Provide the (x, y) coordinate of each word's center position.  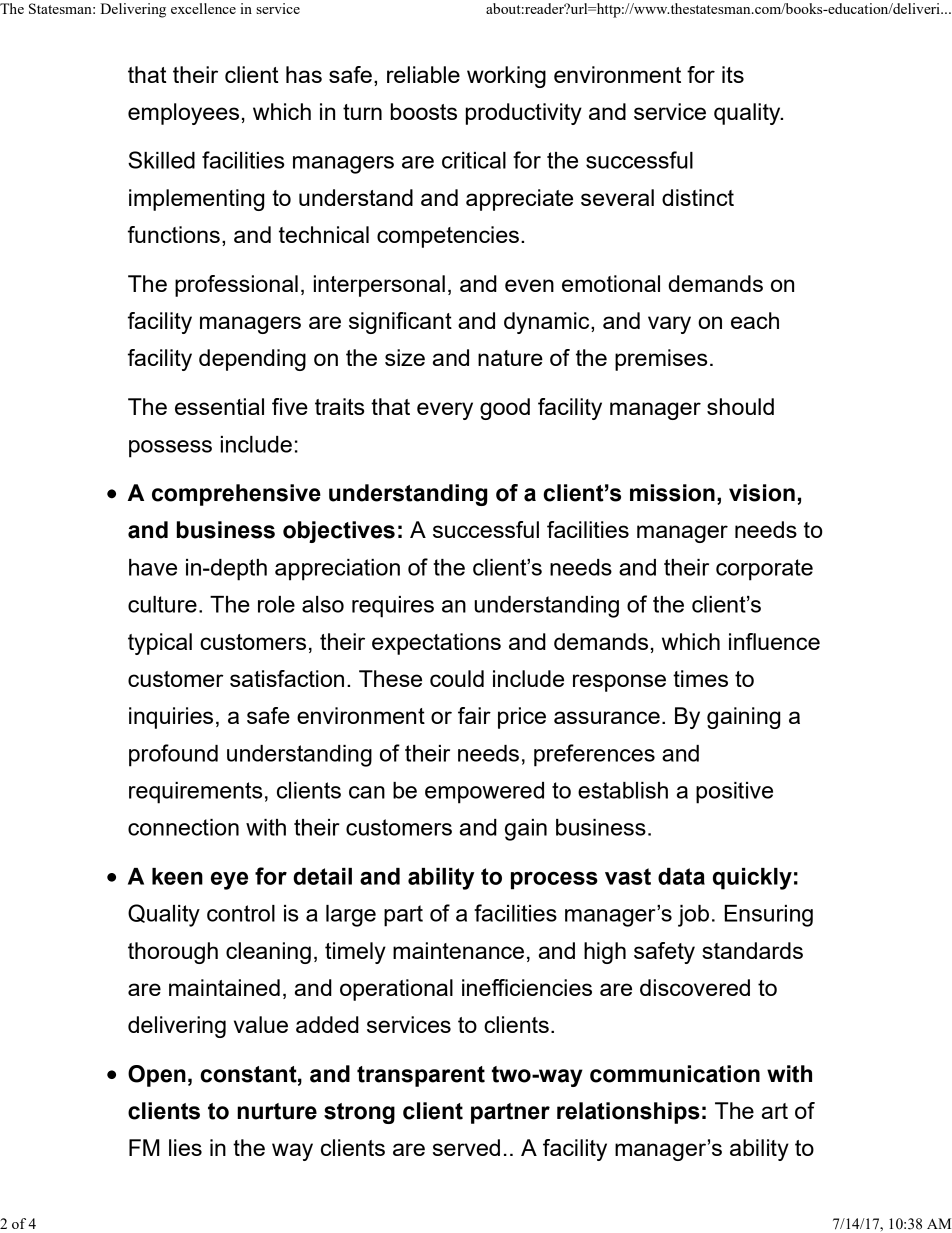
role (276, 604)
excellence (203, 8)
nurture (277, 1111)
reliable (423, 74)
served (466, 1147)
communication (675, 1074)
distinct (698, 197)
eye (229, 881)
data (681, 876)
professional (236, 286)
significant (400, 323)
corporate (764, 570)
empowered (484, 793)
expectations (436, 644)
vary (669, 325)
